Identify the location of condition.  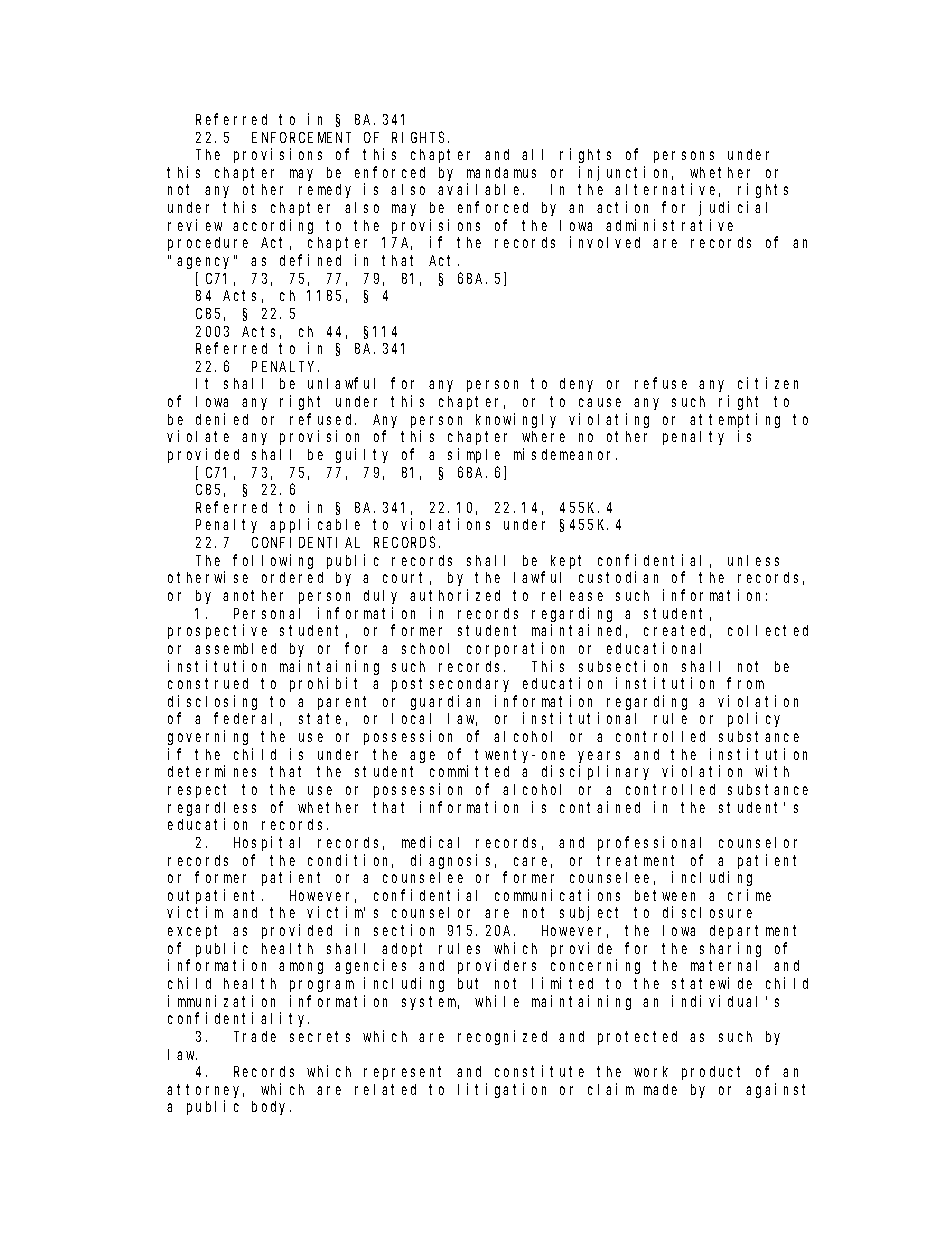
(350, 861).
